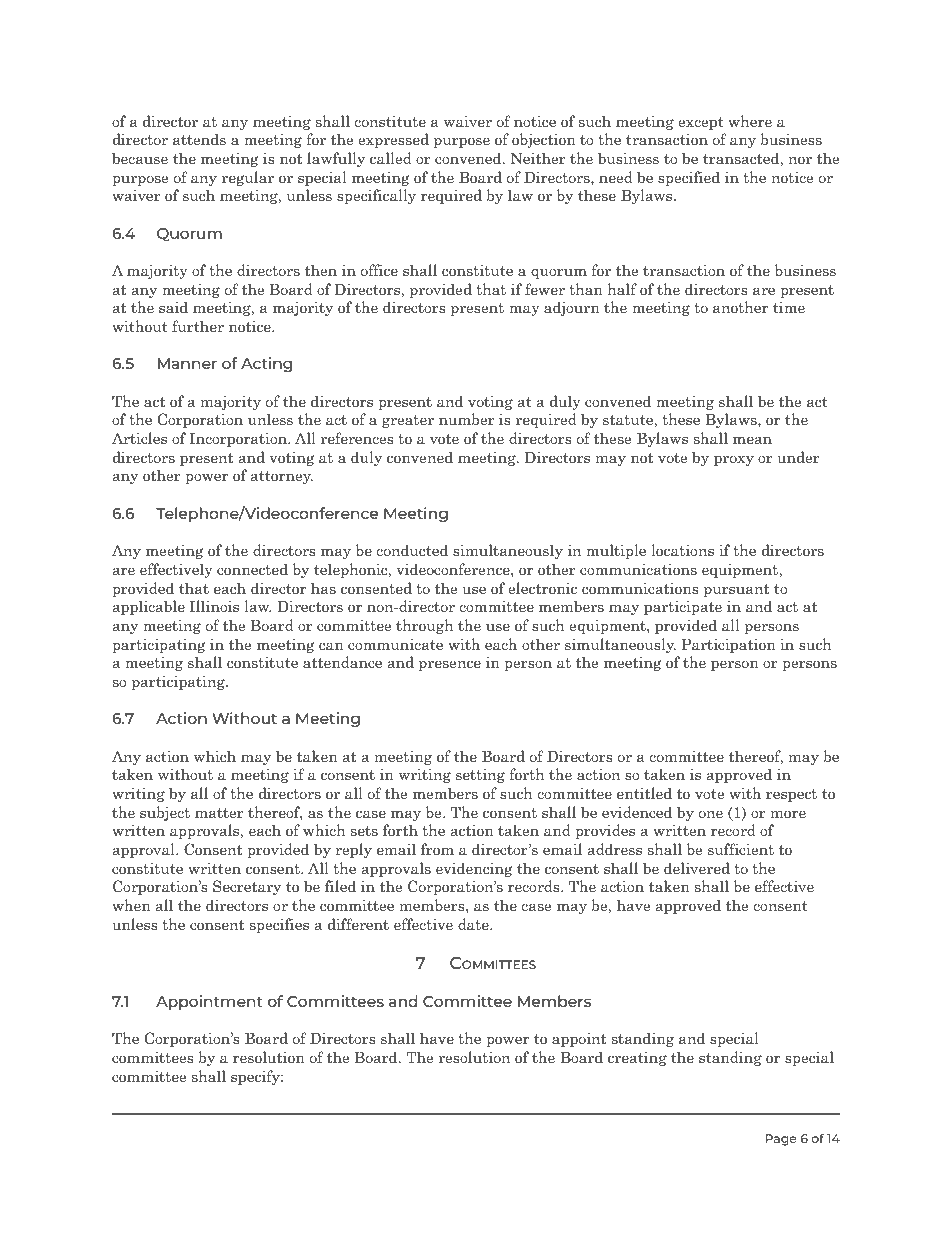  What do you see at coordinates (538, 158) in the screenshot?
I see `Neither` at bounding box center [538, 158].
